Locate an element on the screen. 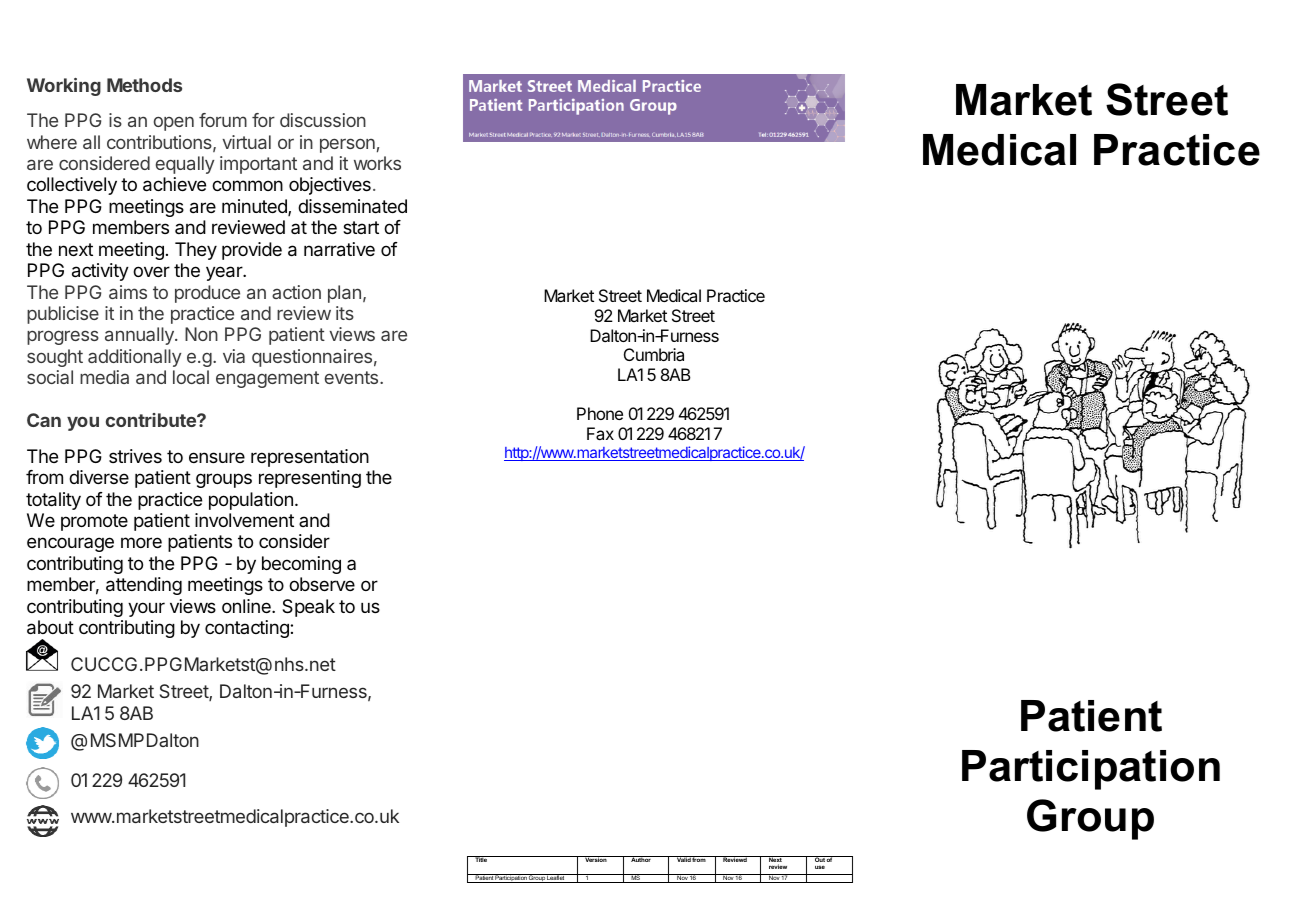  events is located at coordinates (353, 377).
